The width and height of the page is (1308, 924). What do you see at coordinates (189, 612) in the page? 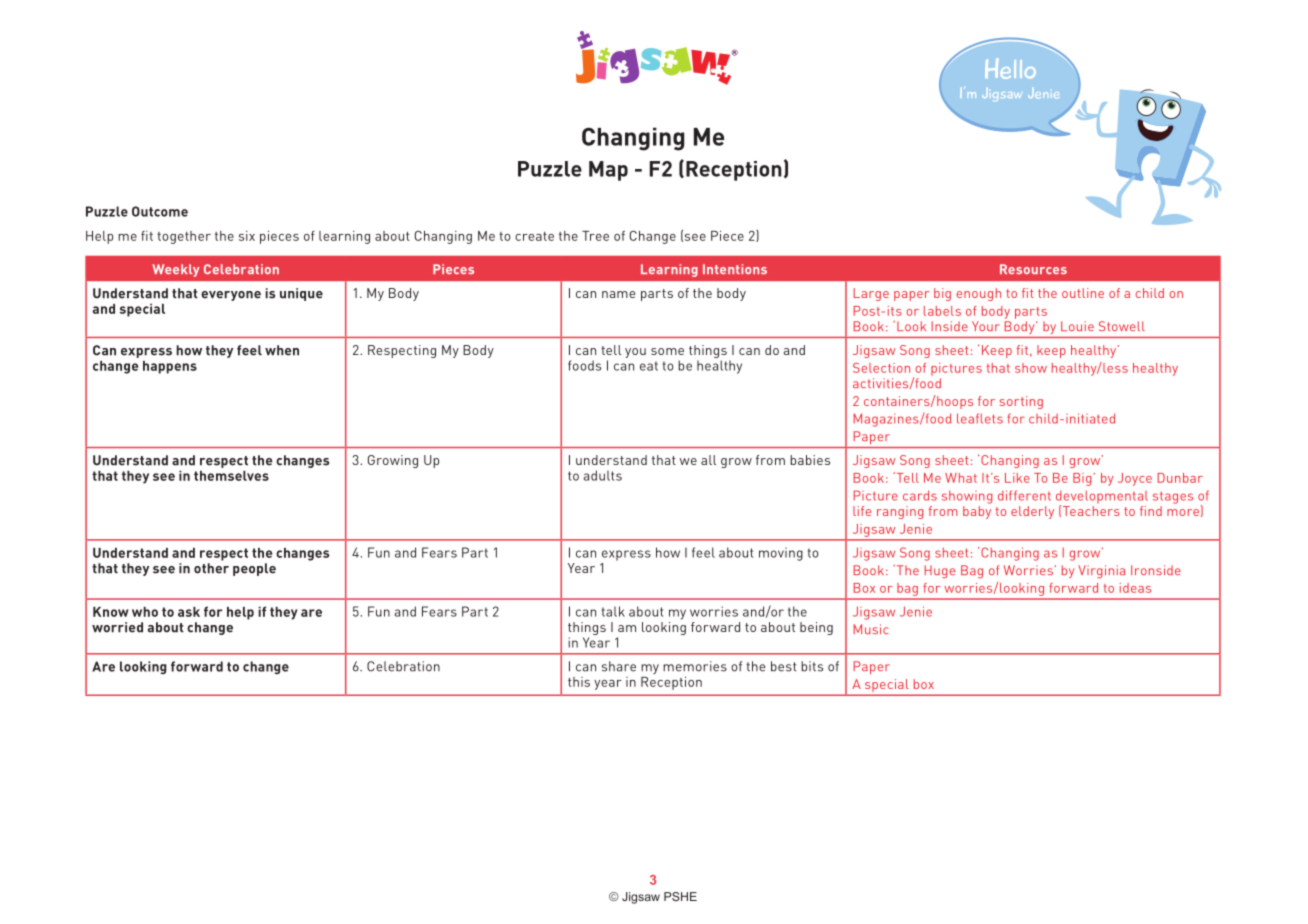
I see `ask` at bounding box center [189, 612].
